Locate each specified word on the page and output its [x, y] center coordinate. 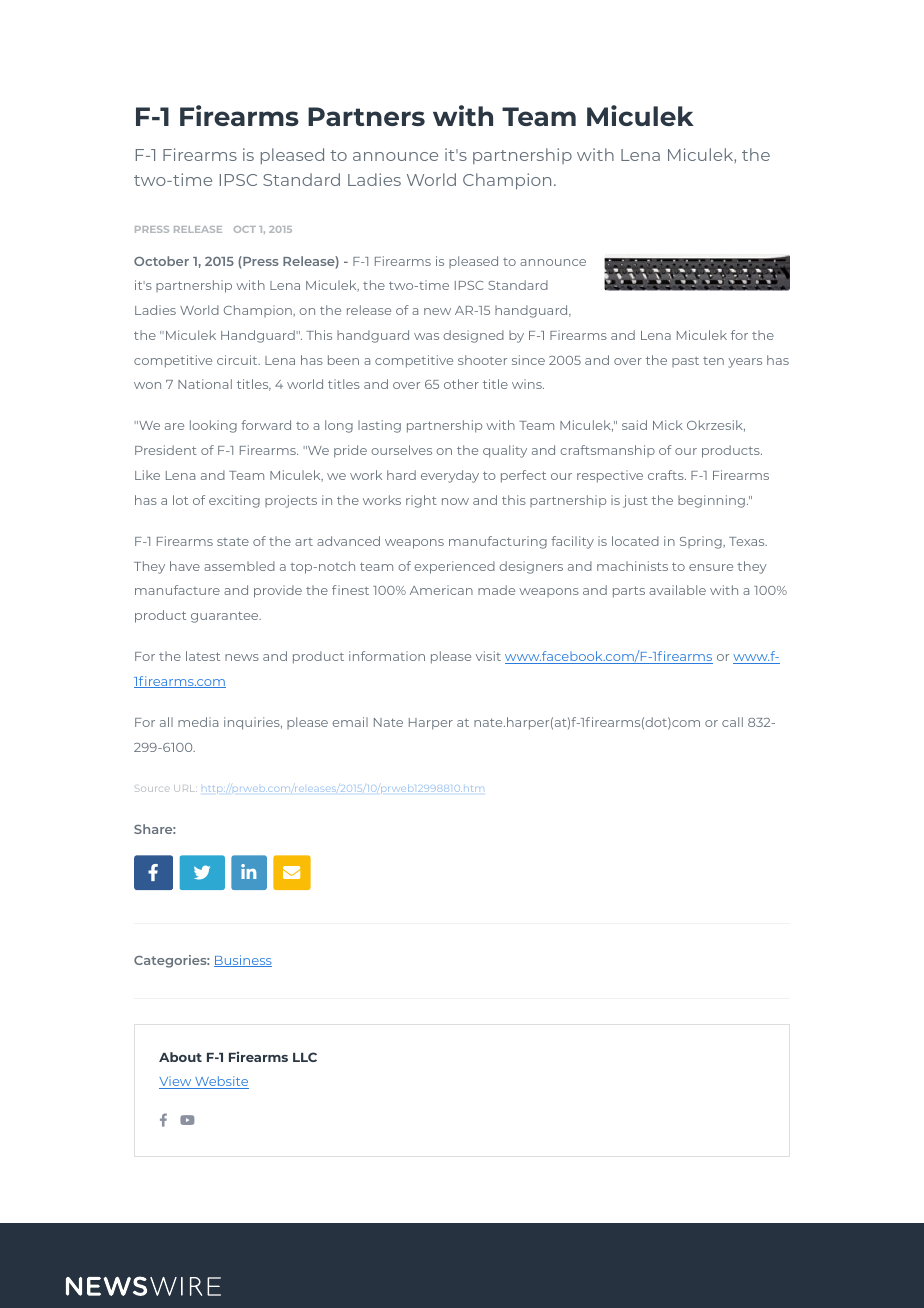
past [685, 362]
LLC [305, 1057]
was [426, 336]
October [161, 261]
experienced [454, 567]
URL [185, 788]
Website [221, 1082]
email [350, 722]
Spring [702, 542]
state [233, 542]
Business [243, 961]
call [732, 722]
